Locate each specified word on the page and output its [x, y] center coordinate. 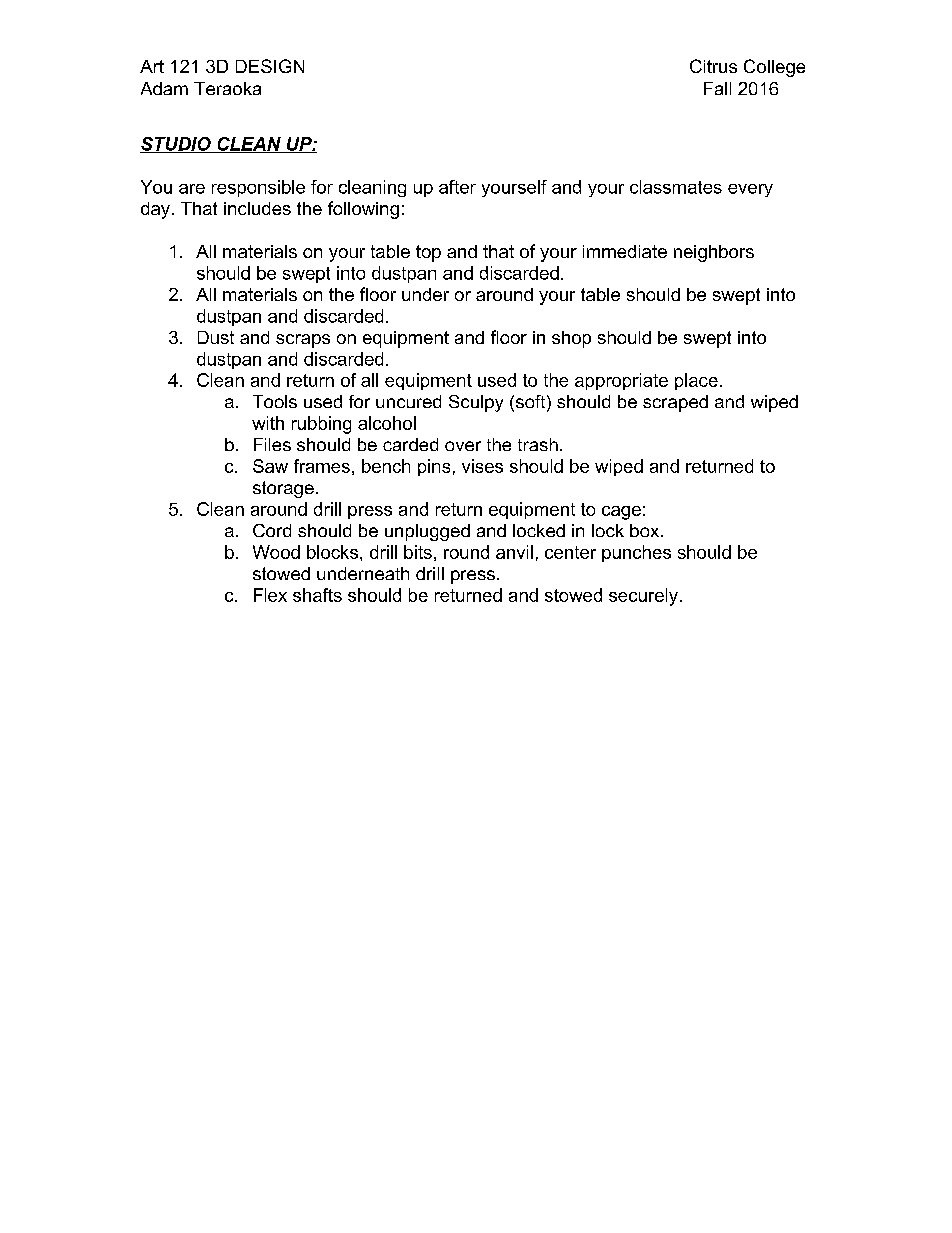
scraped [675, 403]
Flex [270, 595]
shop [571, 339]
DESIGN [270, 66]
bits [418, 552]
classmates [676, 187]
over [463, 446]
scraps [303, 341]
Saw [270, 466]
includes [257, 208]
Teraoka [227, 88]
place [696, 381]
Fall [717, 88]
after [457, 187]
